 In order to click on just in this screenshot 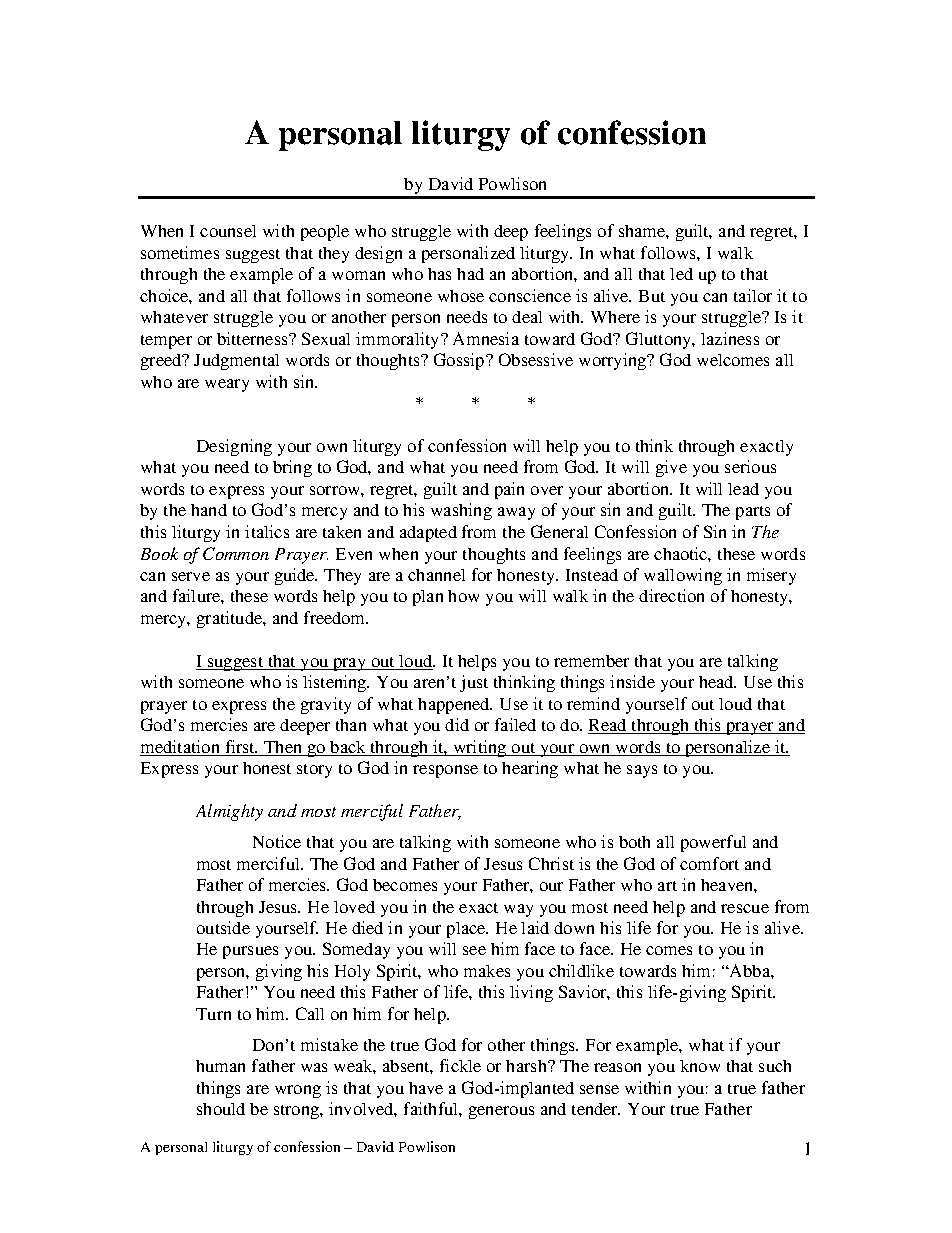, I will do `click(474, 683)`.
